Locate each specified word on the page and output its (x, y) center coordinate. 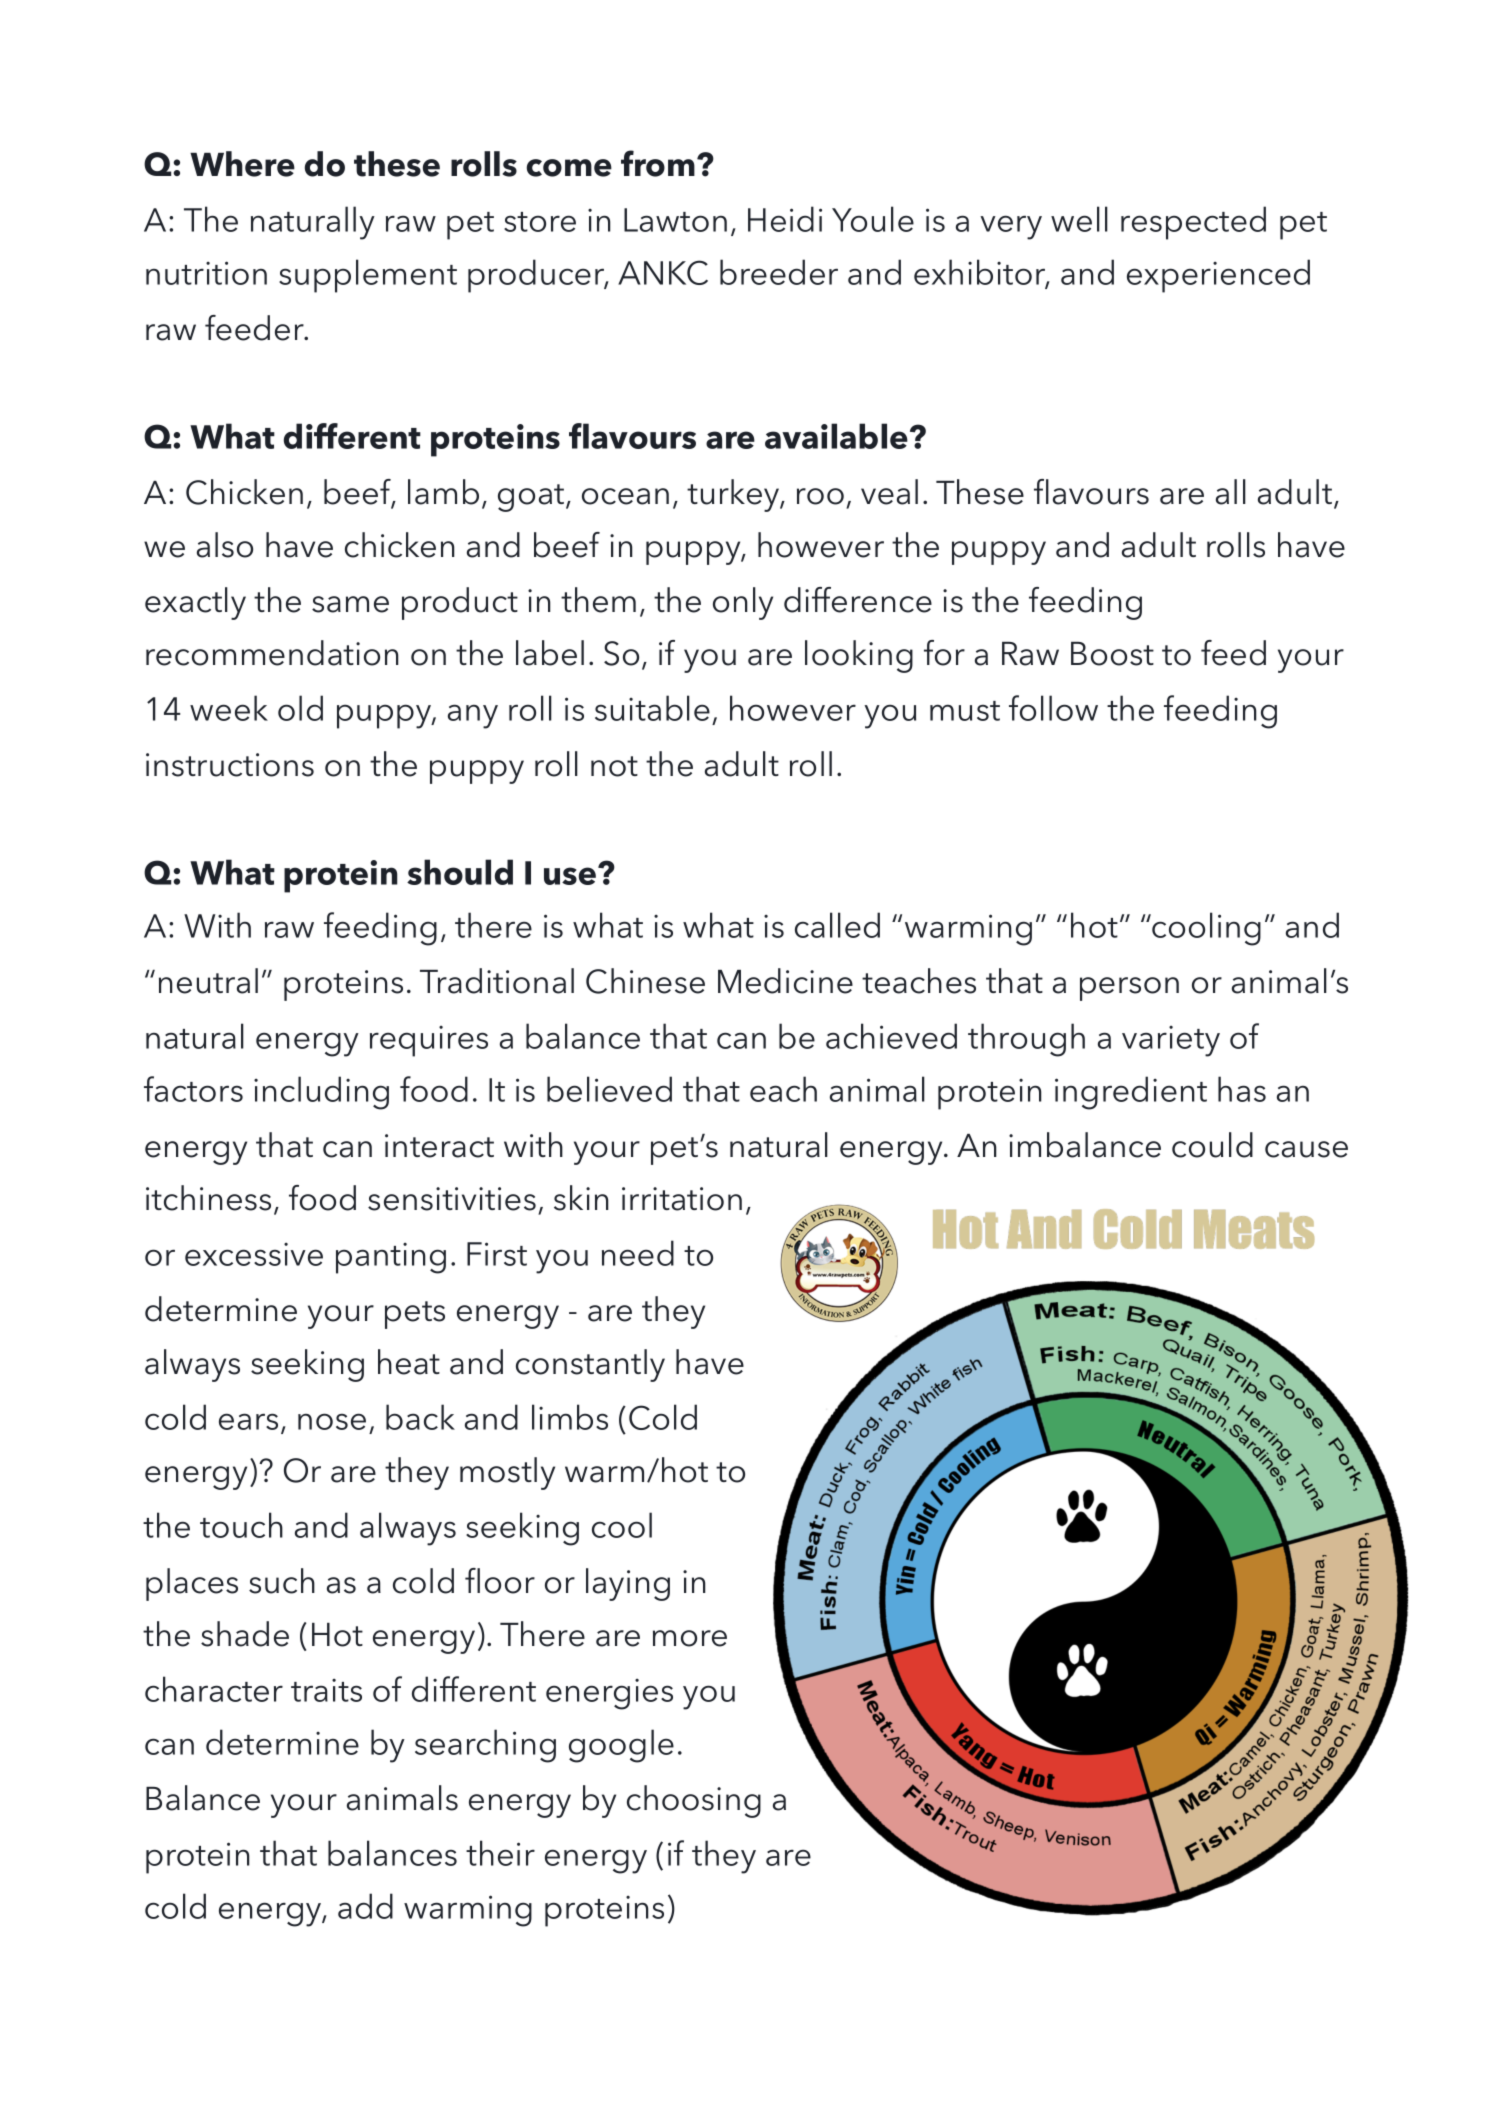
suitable (652, 708)
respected (1193, 223)
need (638, 1253)
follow (1053, 708)
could (1212, 1145)
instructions (230, 765)
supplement (368, 276)
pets (415, 1315)
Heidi (785, 219)
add (365, 1906)
